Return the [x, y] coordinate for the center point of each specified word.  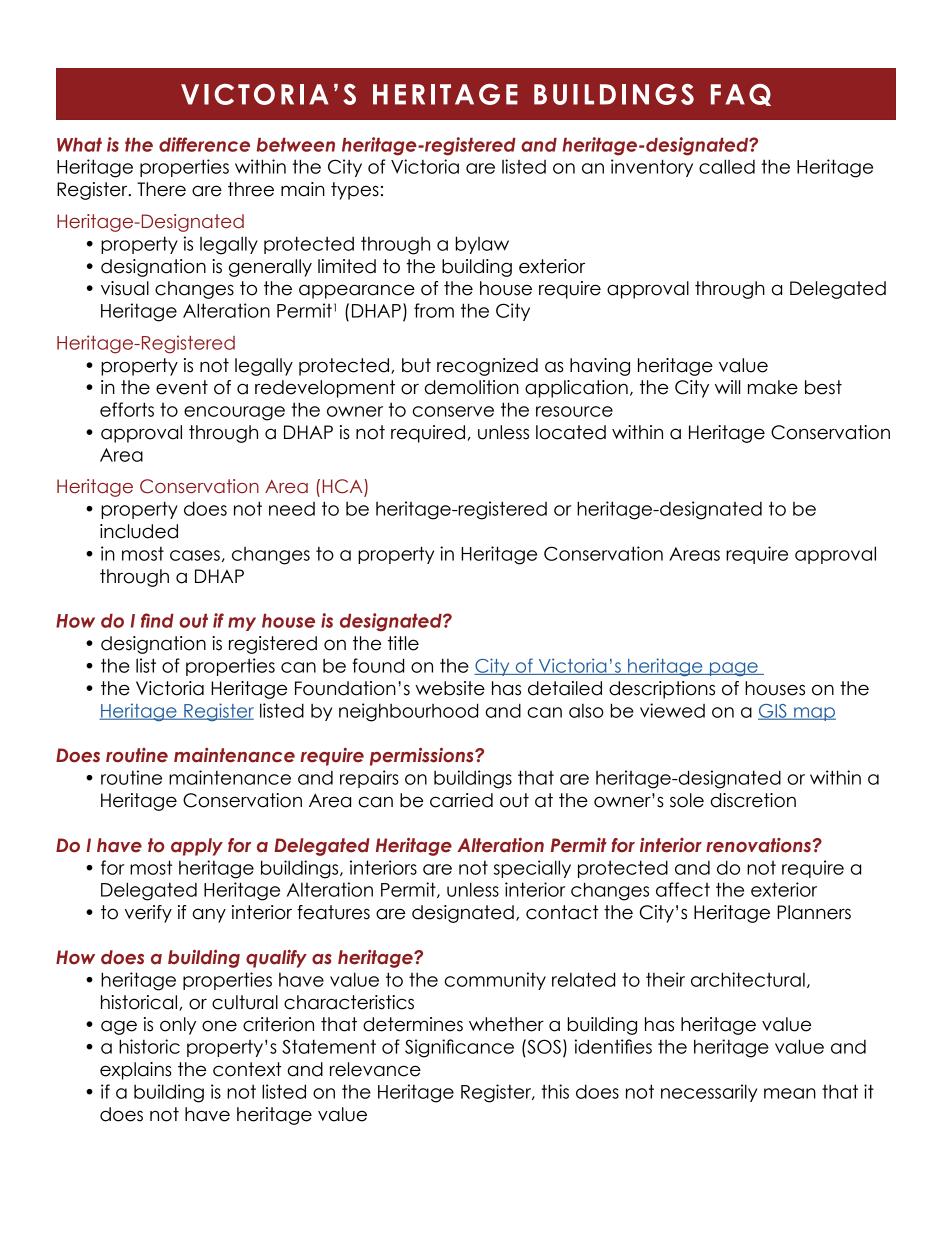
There [161, 189]
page [734, 669]
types [355, 191]
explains [136, 1071]
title [403, 643]
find [157, 620]
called [727, 166]
